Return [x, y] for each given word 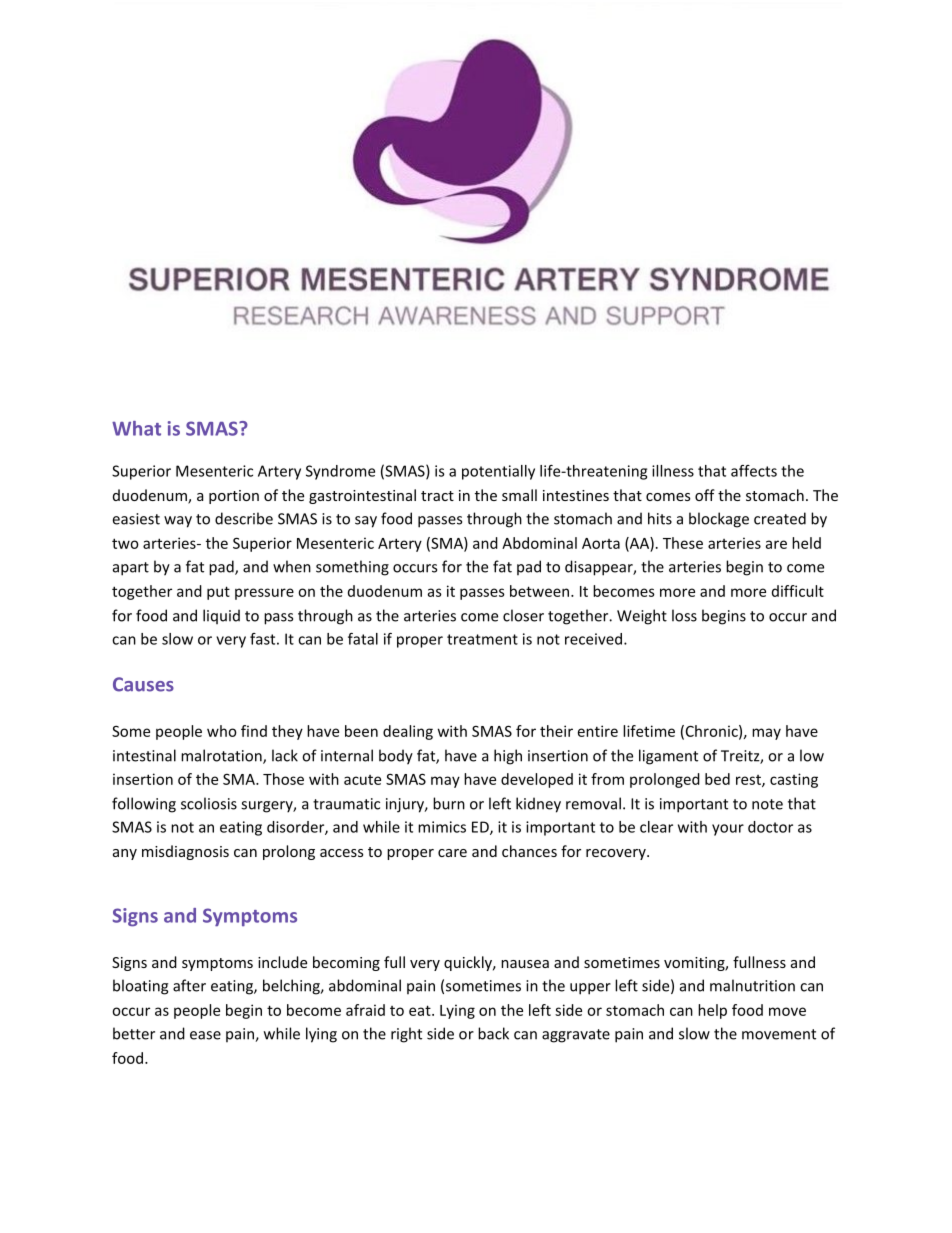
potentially [498, 472]
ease [205, 1035]
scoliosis [209, 803]
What [136, 428]
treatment [482, 639]
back [493, 1033]
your [728, 830]
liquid [221, 616]
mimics [442, 827]
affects [754, 471]
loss [684, 615]
